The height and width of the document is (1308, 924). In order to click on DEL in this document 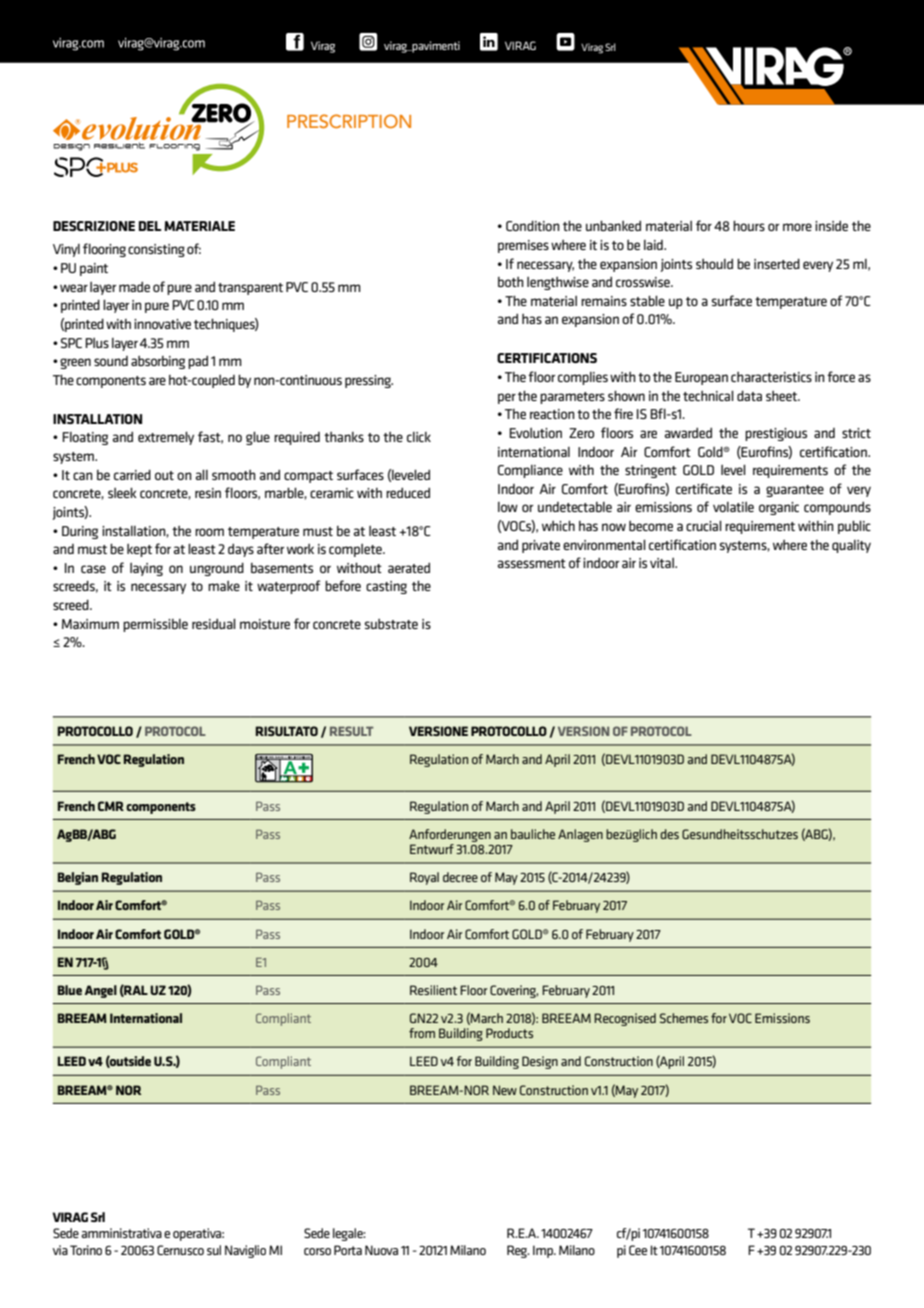, I will do `click(150, 226)`.
